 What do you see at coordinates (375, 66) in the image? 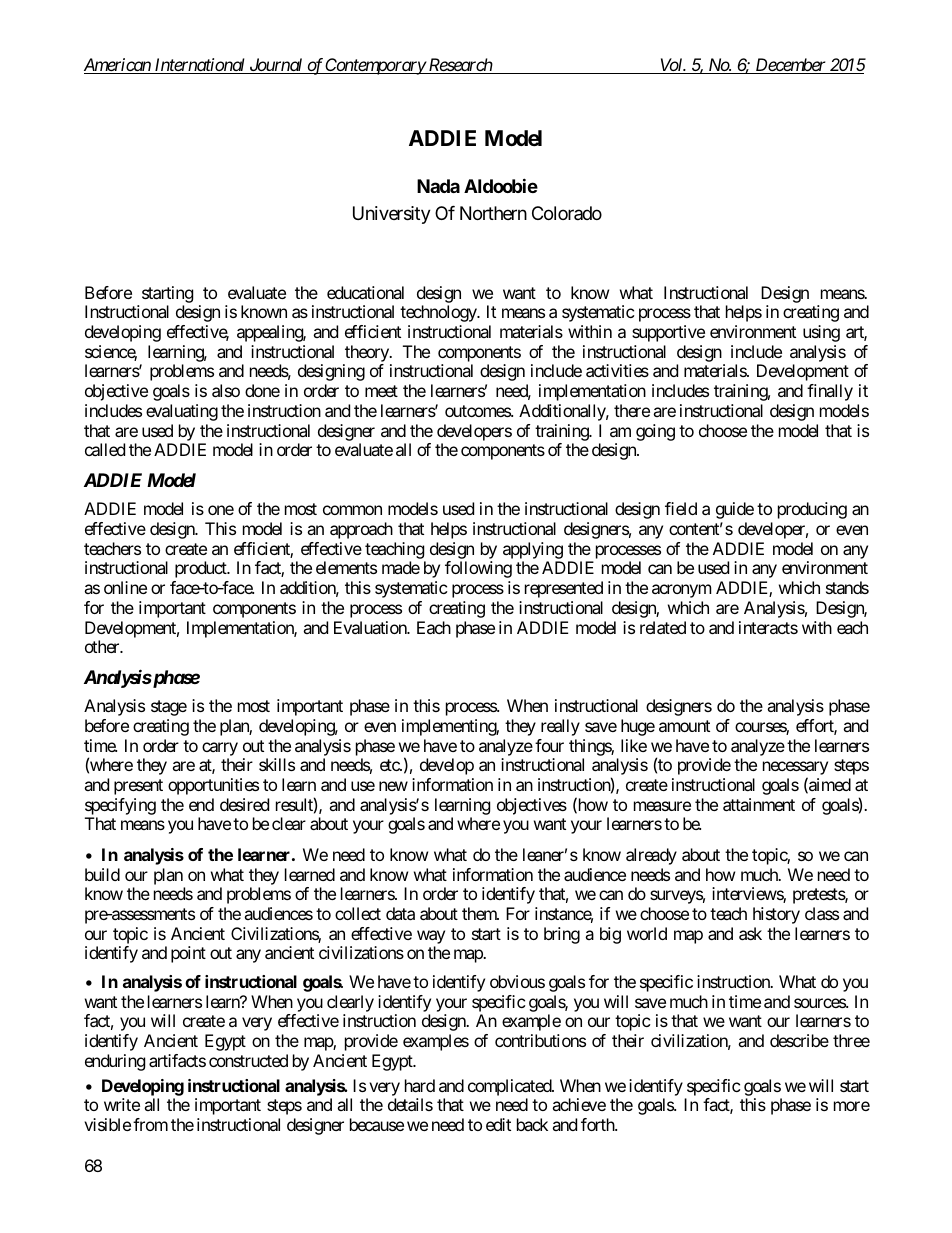
I see `Contemporary` at bounding box center [375, 66].
